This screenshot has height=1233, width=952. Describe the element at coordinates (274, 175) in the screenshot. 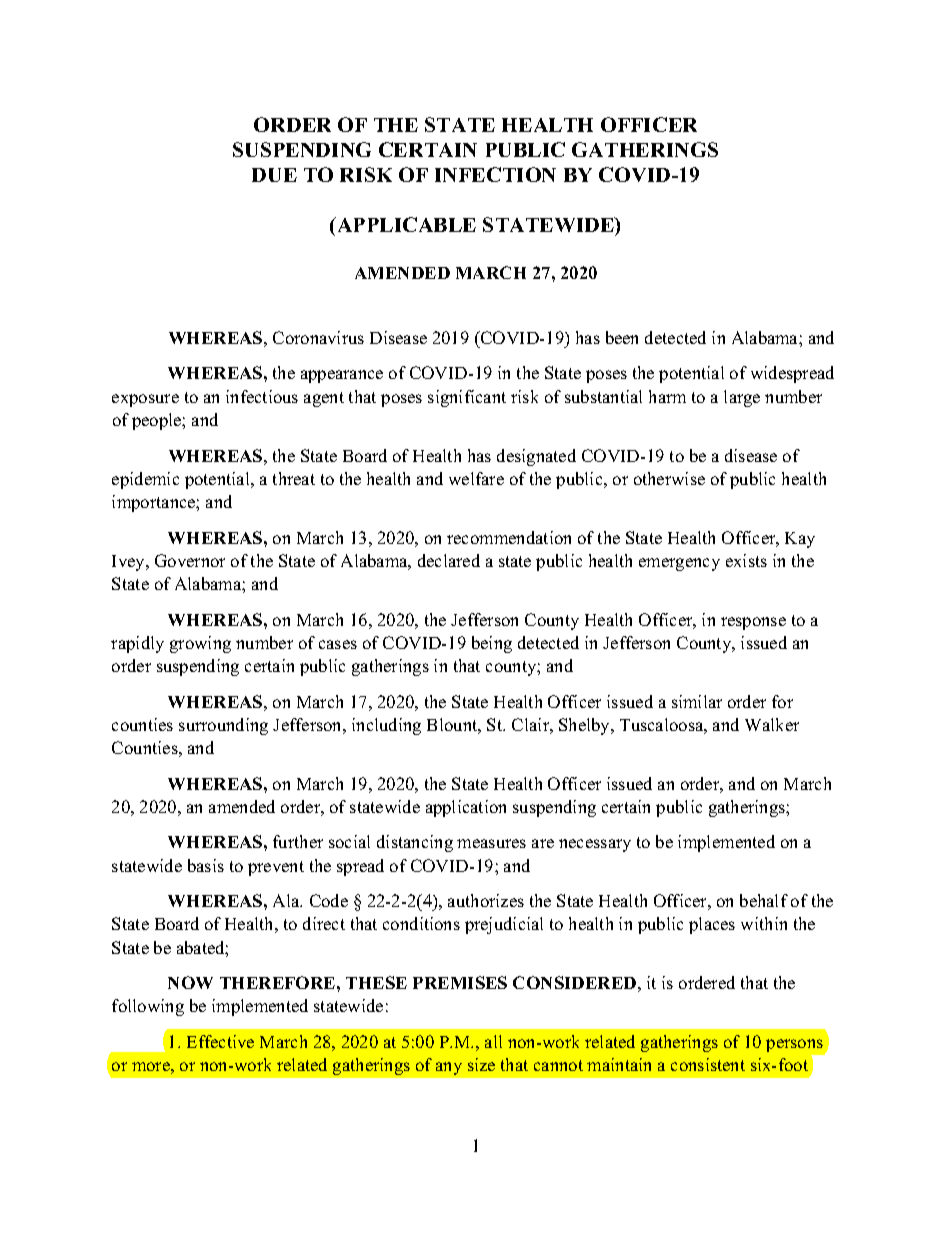

I see `DUE` at that location.
